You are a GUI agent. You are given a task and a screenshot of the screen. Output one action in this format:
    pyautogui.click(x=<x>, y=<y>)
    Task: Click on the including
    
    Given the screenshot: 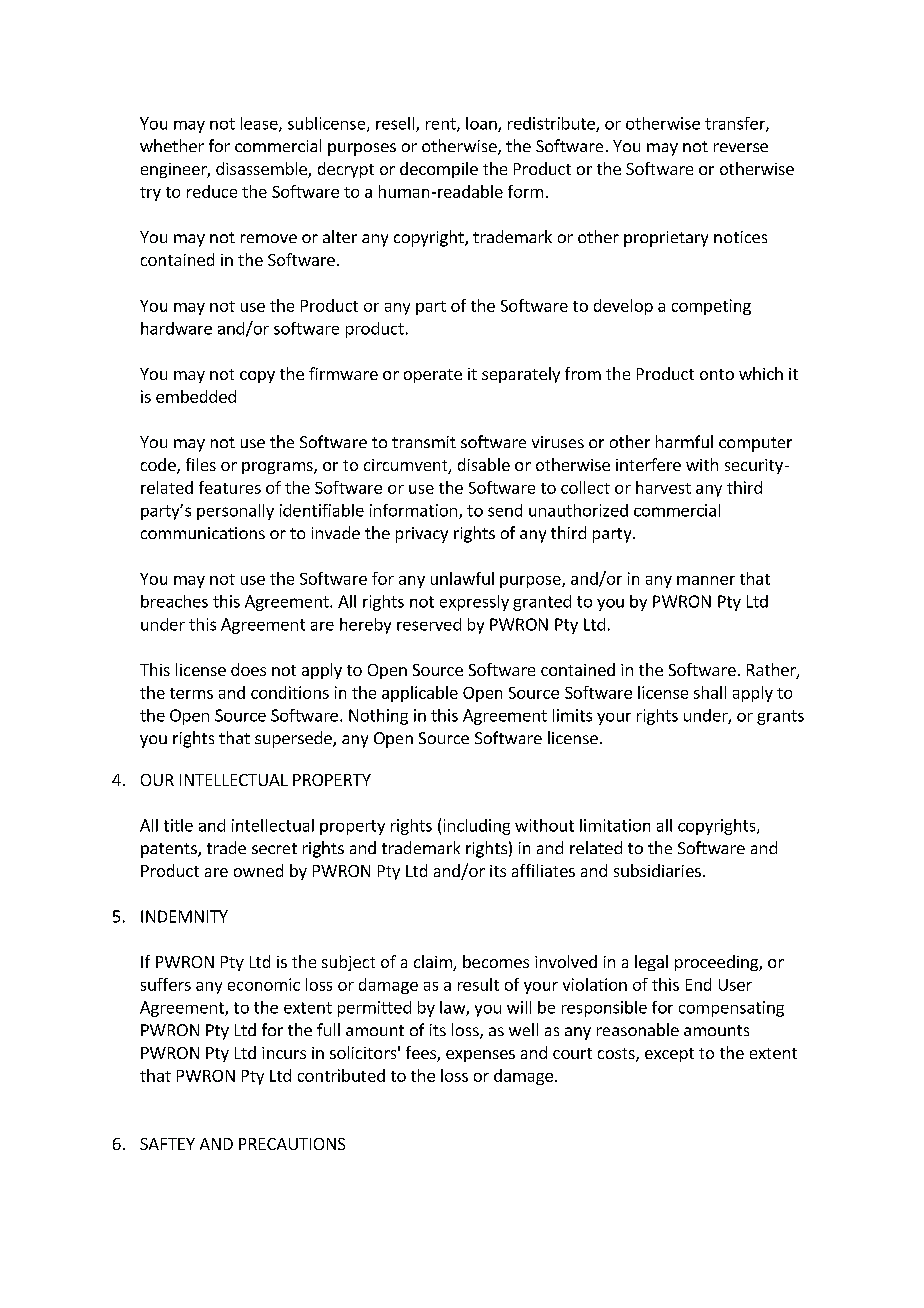 What is the action you would take?
    pyautogui.click(x=477, y=827)
